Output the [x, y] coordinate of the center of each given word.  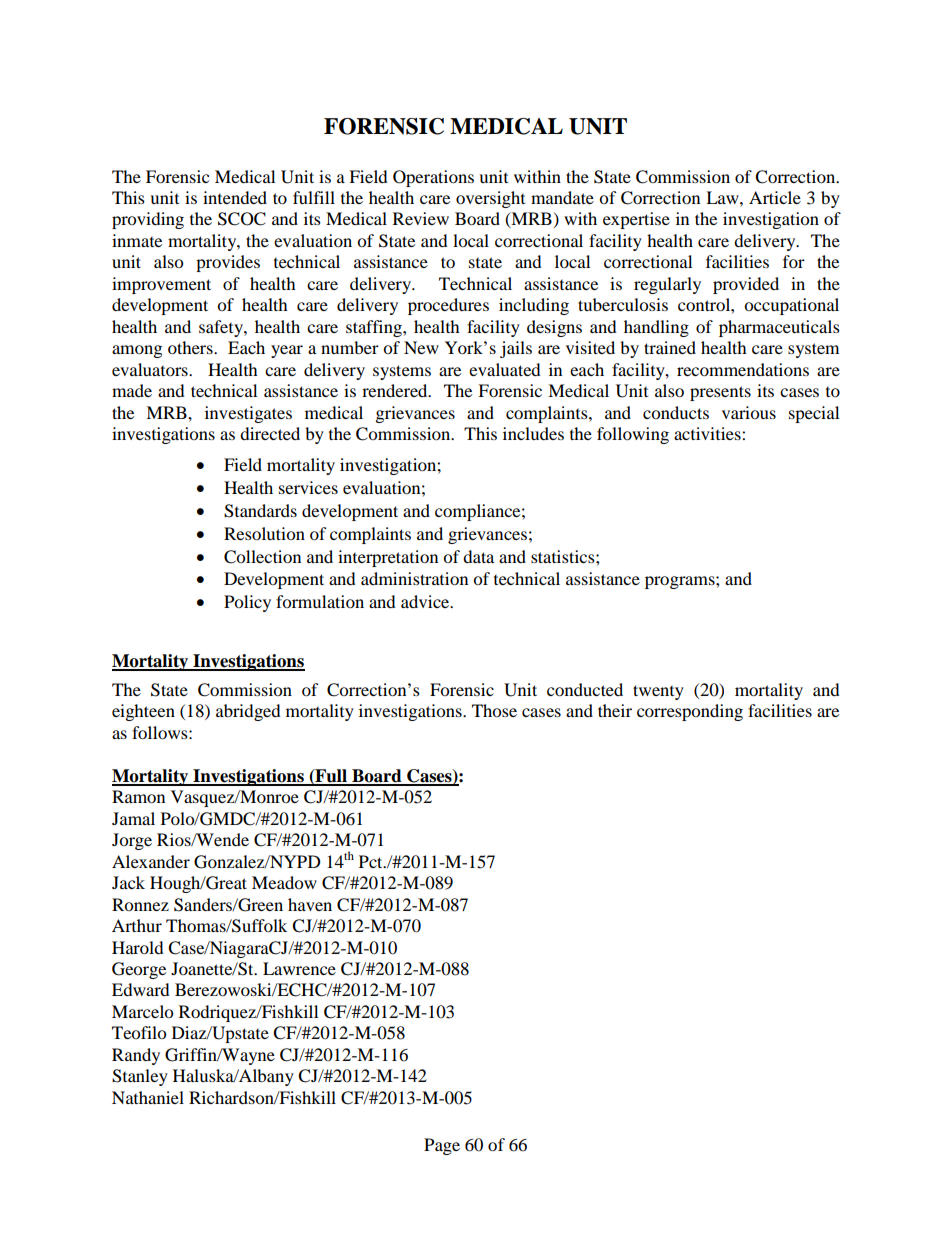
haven [310, 904]
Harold [138, 947]
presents [720, 393]
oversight [490, 199]
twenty [658, 692]
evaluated [505, 369]
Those [494, 710]
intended [235, 197]
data [478, 556]
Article [775, 197]
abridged [248, 712]
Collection [262, 557]
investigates [248, 414]
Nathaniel [148, 1097]
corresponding [690, 712]
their [615, 710]
